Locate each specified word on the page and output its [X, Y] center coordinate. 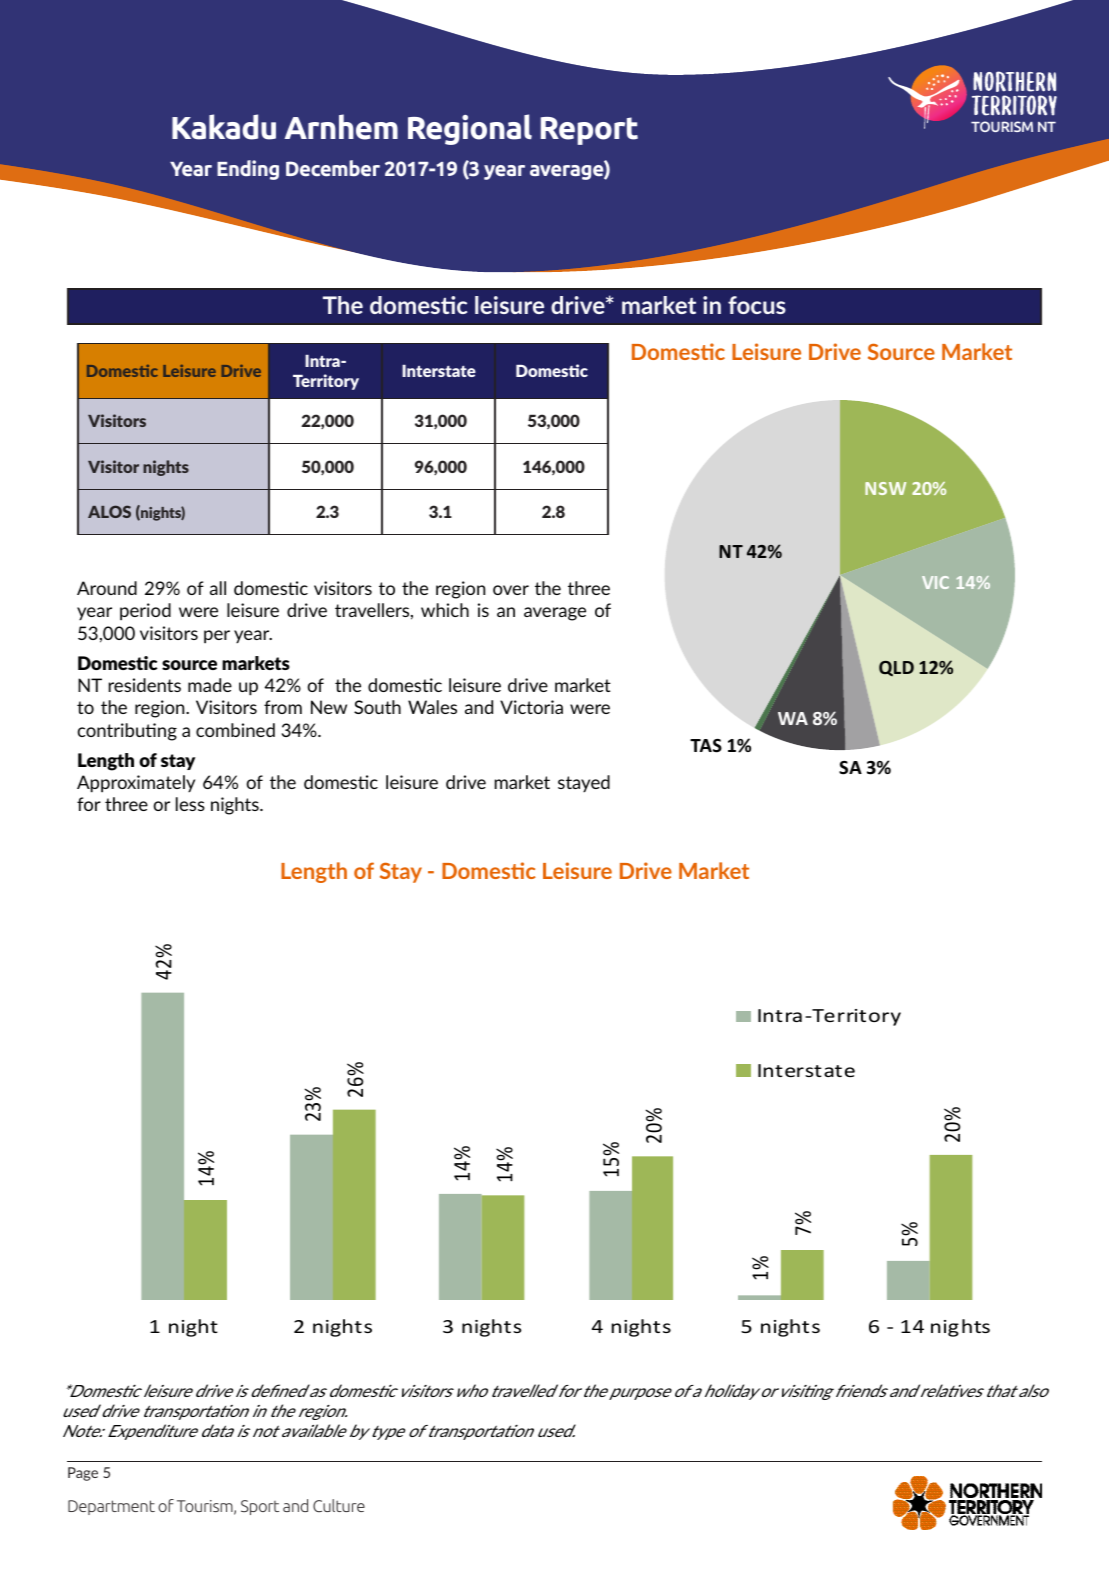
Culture [339, 1505]
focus [757, 305]
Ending [248, 170]
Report [589, 131]
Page [83, 1474]
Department [111, 1507]
